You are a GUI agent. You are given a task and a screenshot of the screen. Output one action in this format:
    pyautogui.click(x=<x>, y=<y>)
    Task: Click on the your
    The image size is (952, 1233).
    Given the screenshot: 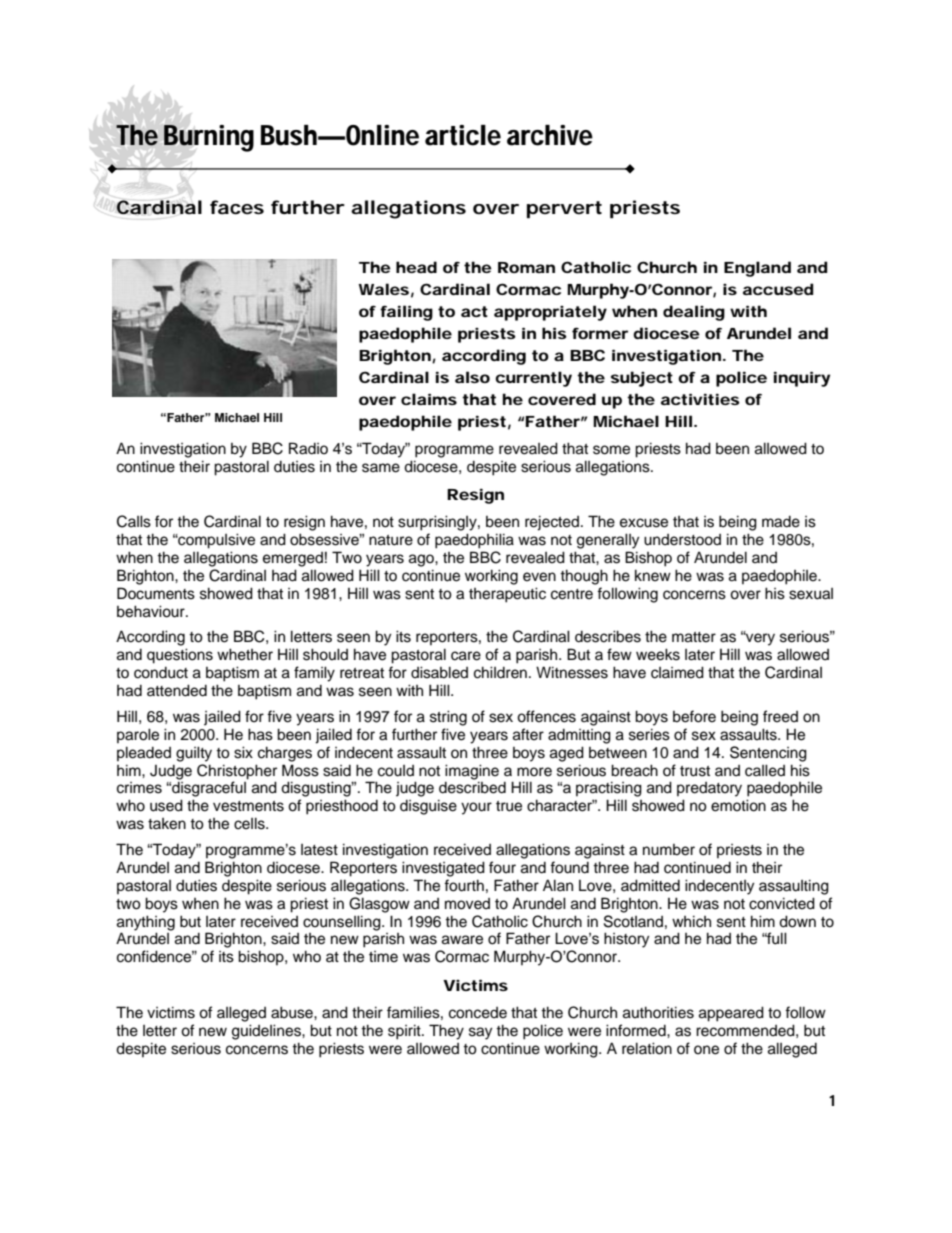 What is the action you would take?
    pyautogui.click(x=476, y=808)
